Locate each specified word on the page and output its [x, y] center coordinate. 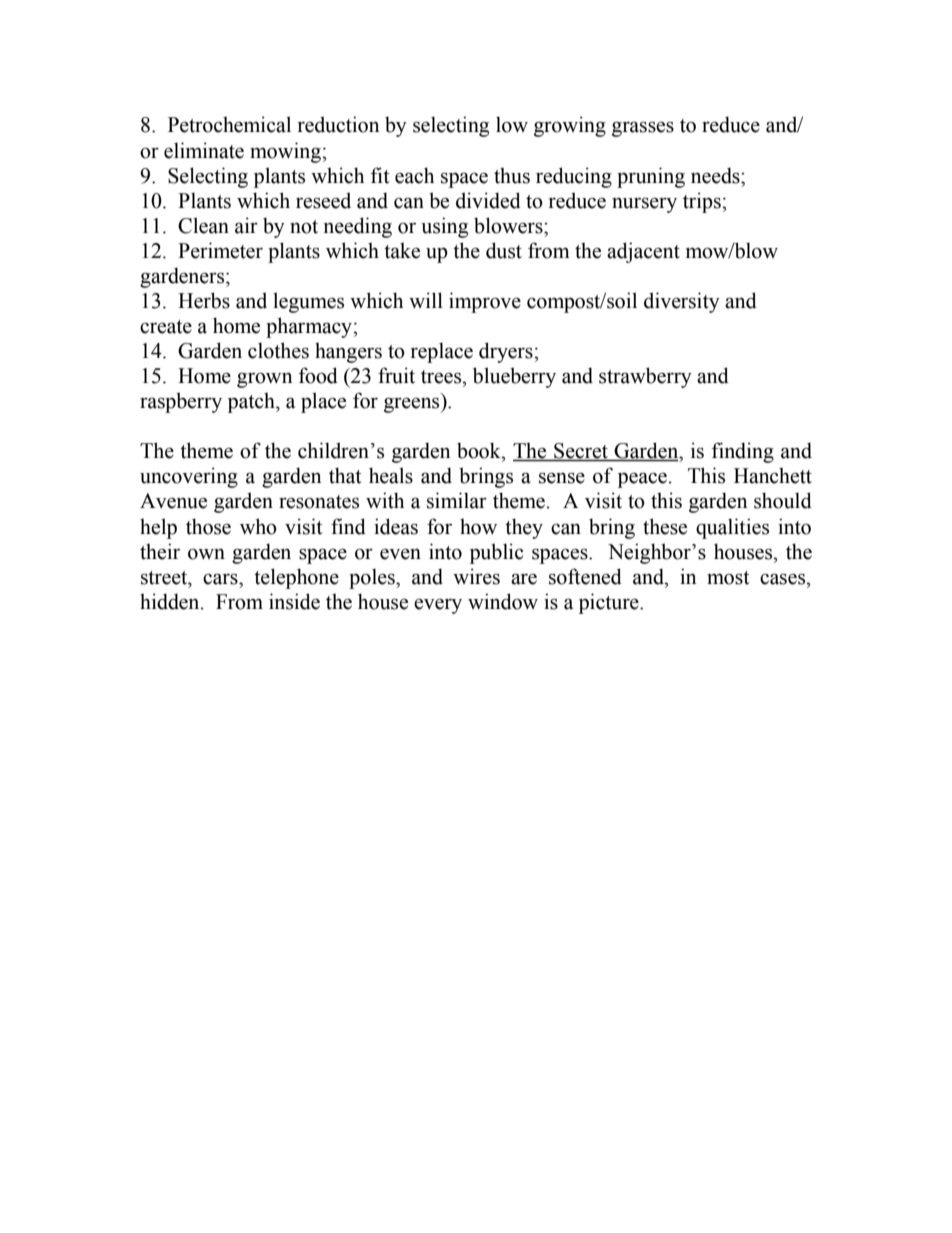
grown [265, 380]
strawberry [645, 377]
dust [504, 250]
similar [457, 500]
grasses [643, 129]
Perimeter [220, 250]
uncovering [189, 477]
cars [221, 579]
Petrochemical [229, 124]
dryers [507, 352]
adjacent [643, 252]
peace [642, 480]
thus [512, 175]
